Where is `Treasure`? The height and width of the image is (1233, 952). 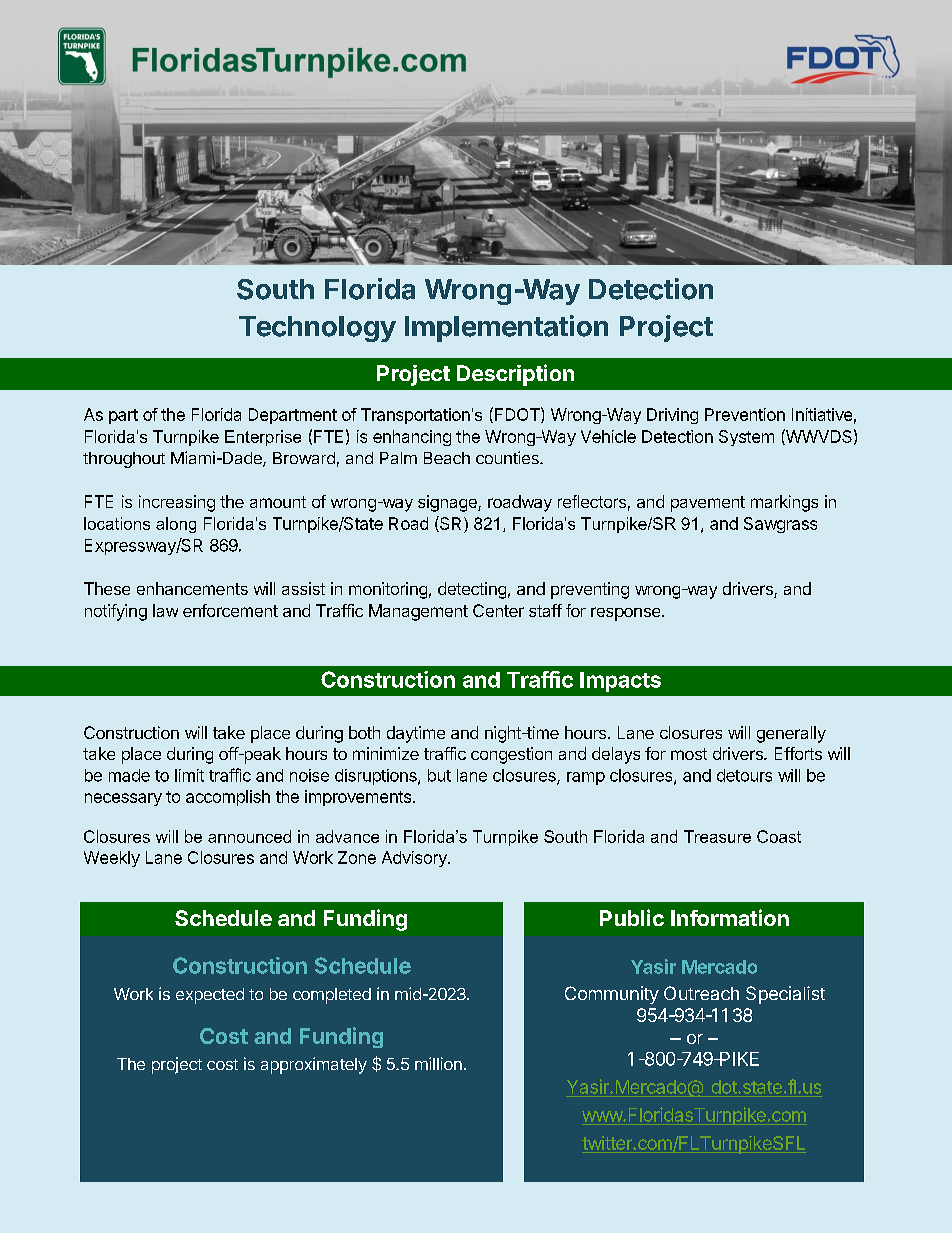 Treasure is located at coordinates (717, 836).
